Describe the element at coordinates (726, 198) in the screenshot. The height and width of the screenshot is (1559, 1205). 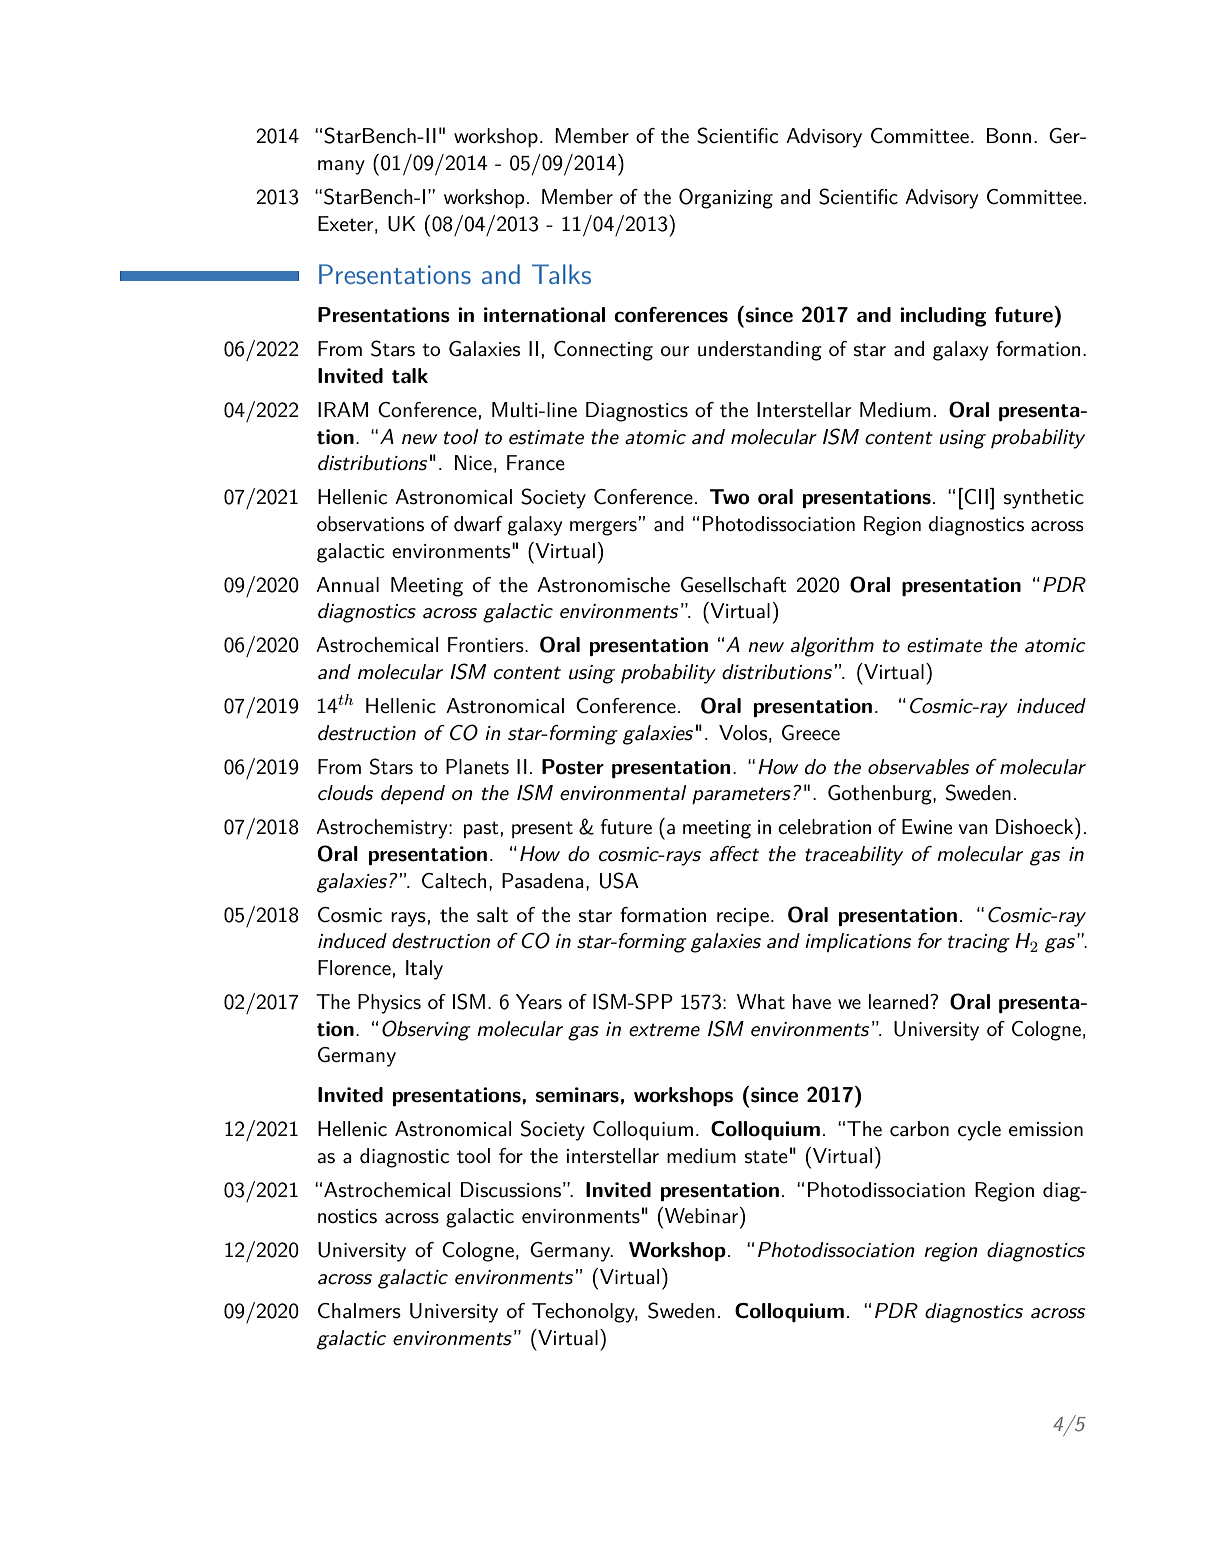
I see `Organizing` at that location.
